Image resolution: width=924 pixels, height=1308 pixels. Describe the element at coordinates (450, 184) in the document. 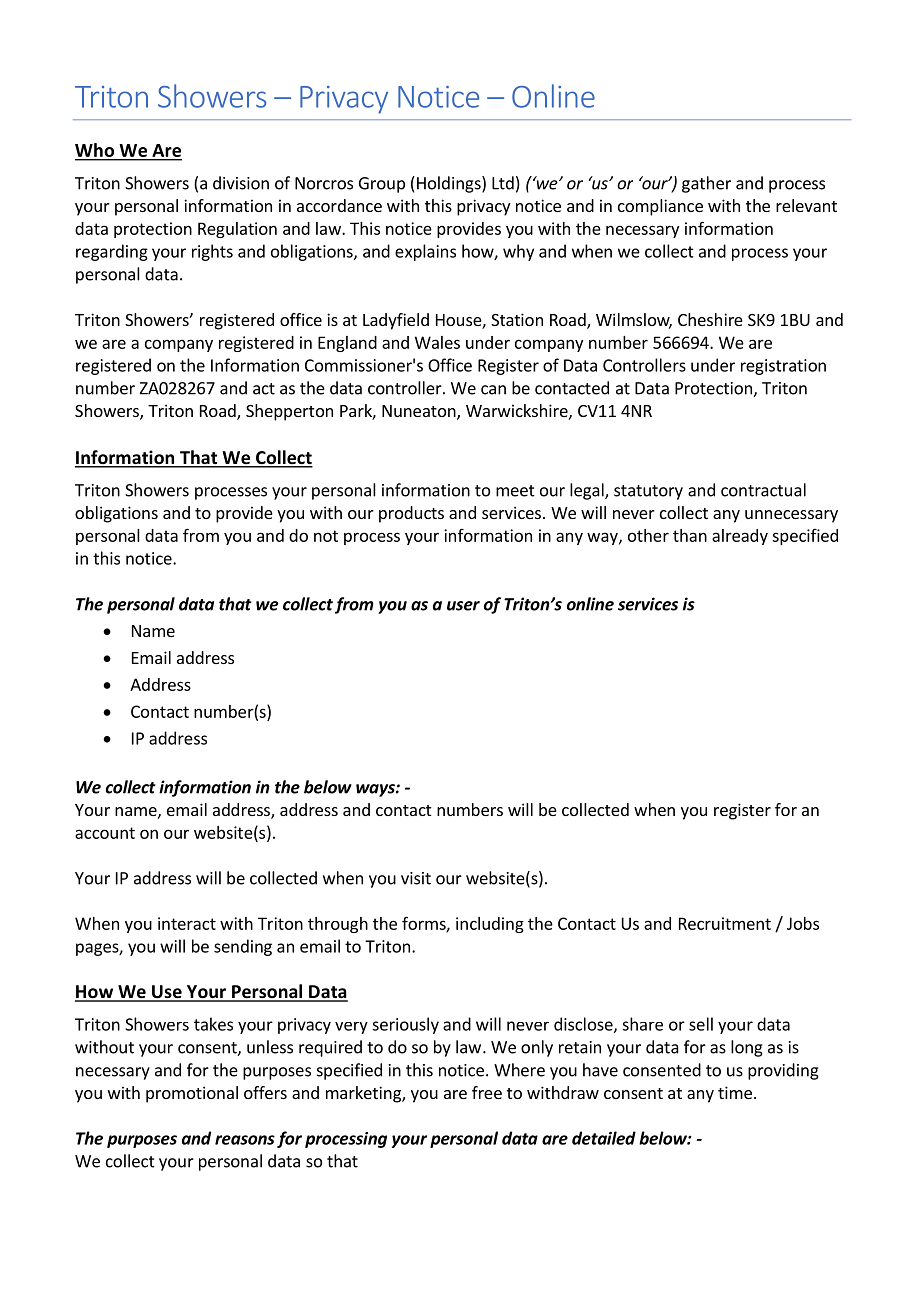

I see `Holdings` at that location.
